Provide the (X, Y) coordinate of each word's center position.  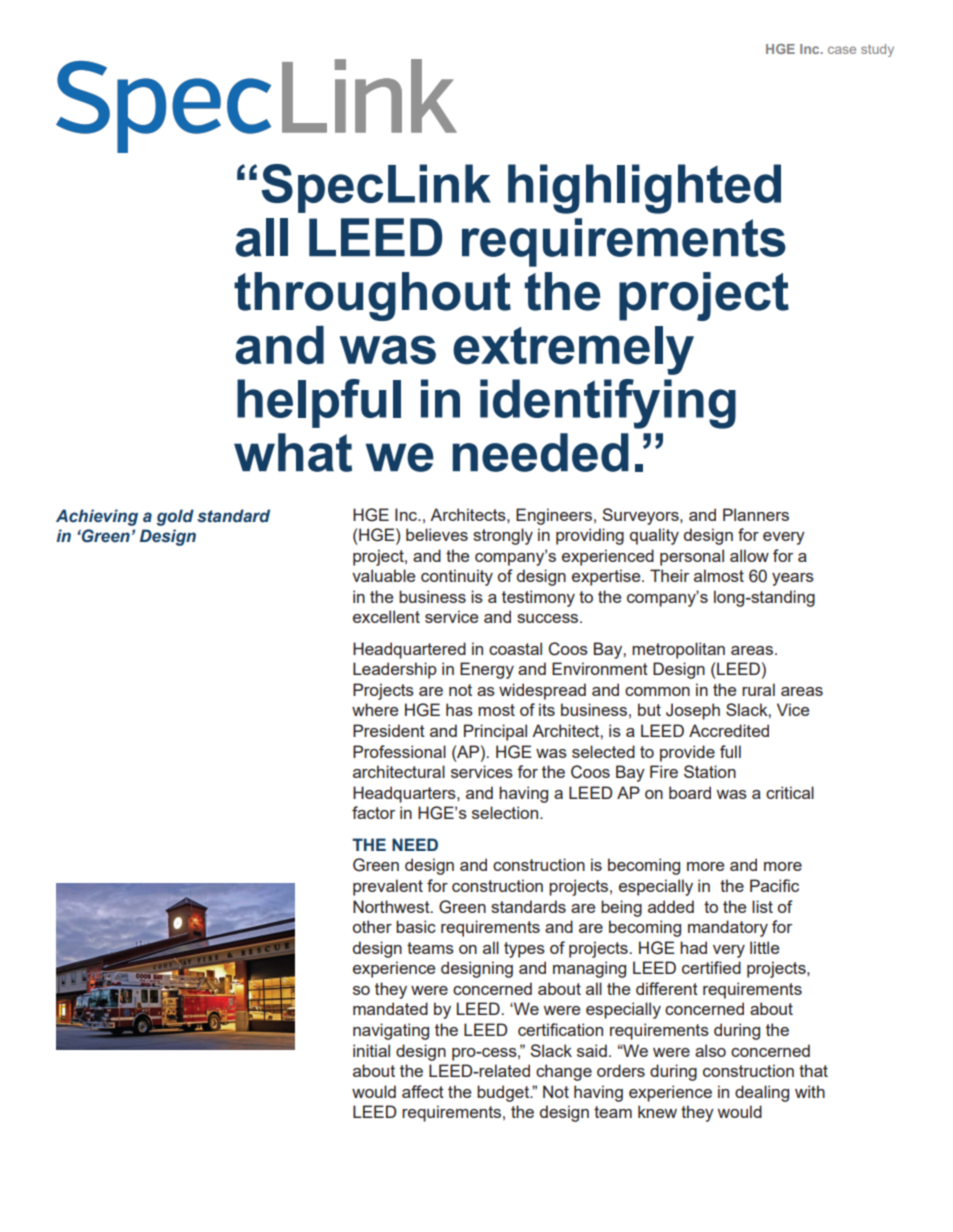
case (842, 50)
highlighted (644, 189)
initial (371, 1050)
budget (504, 1093)
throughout (372, 296)
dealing (762, 1093)
